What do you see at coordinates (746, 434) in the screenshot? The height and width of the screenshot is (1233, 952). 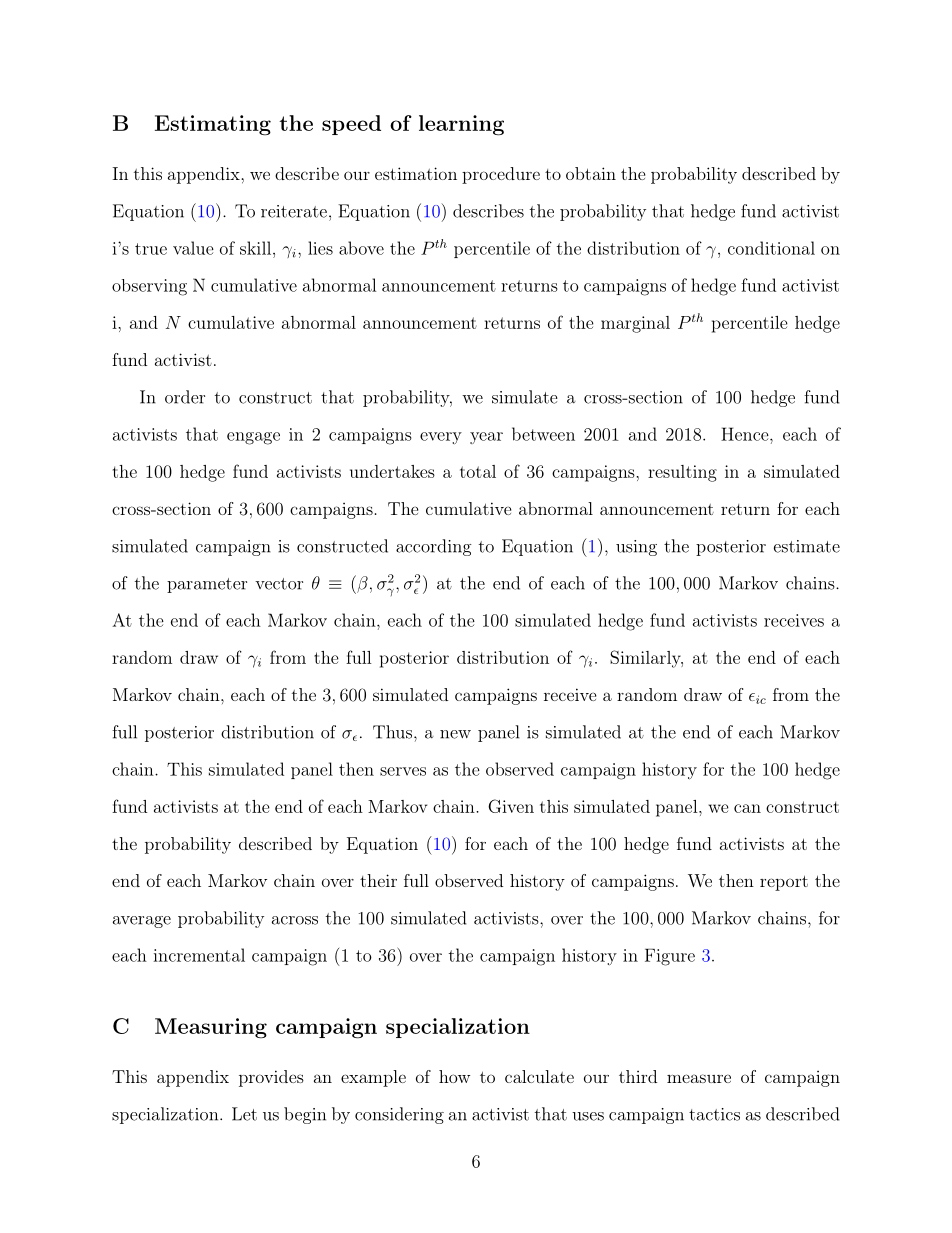 I see `Hence` at bounding box center [746, 434].
